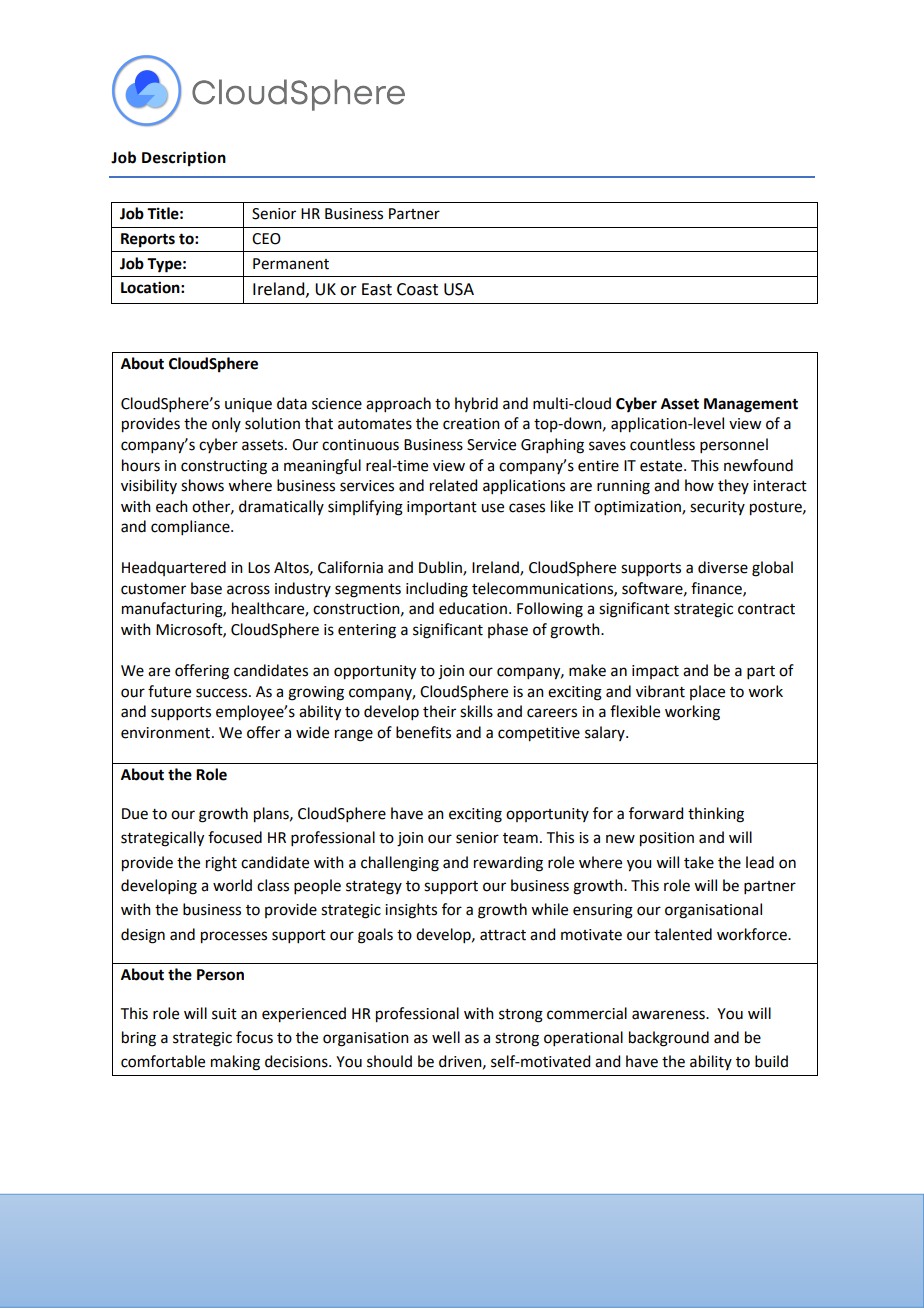 The image size is (924, 1308). What do you see at coordinates (751, 405) in the screenshot?
I see `Management` at bounding box center [751, 405].
